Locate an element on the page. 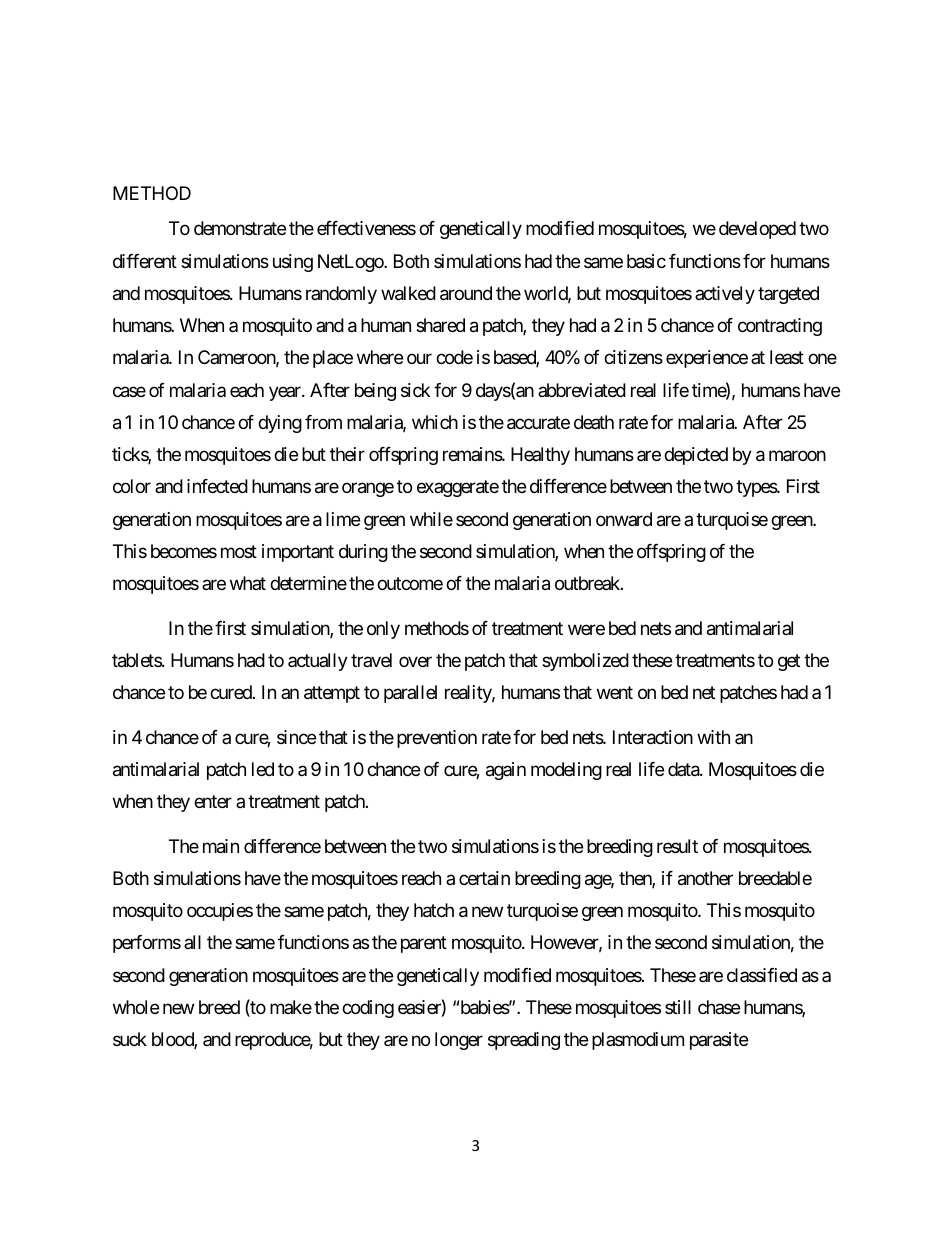  different is located at coordinates (145, 261).
